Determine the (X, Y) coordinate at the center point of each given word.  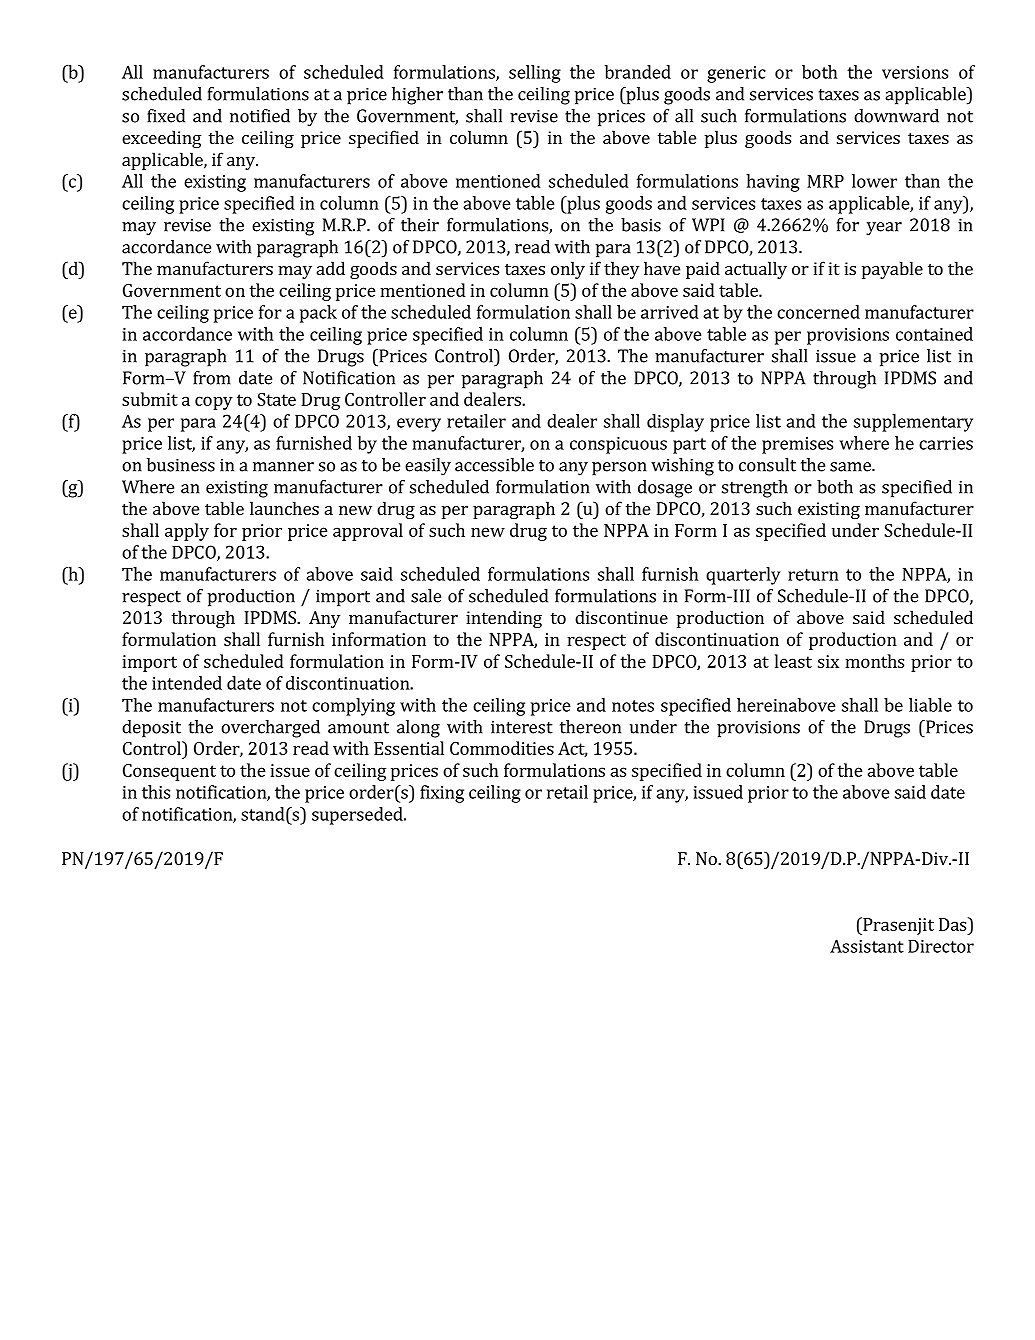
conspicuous (618, 445)
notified (260, 116)
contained (934, 334)
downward (896, 116)
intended (187, 683)
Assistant (867, 946)
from (212, 378)
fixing (442, 794)
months (874, 661)
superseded (358, 816)
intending (504, 619)
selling (535, 74)
